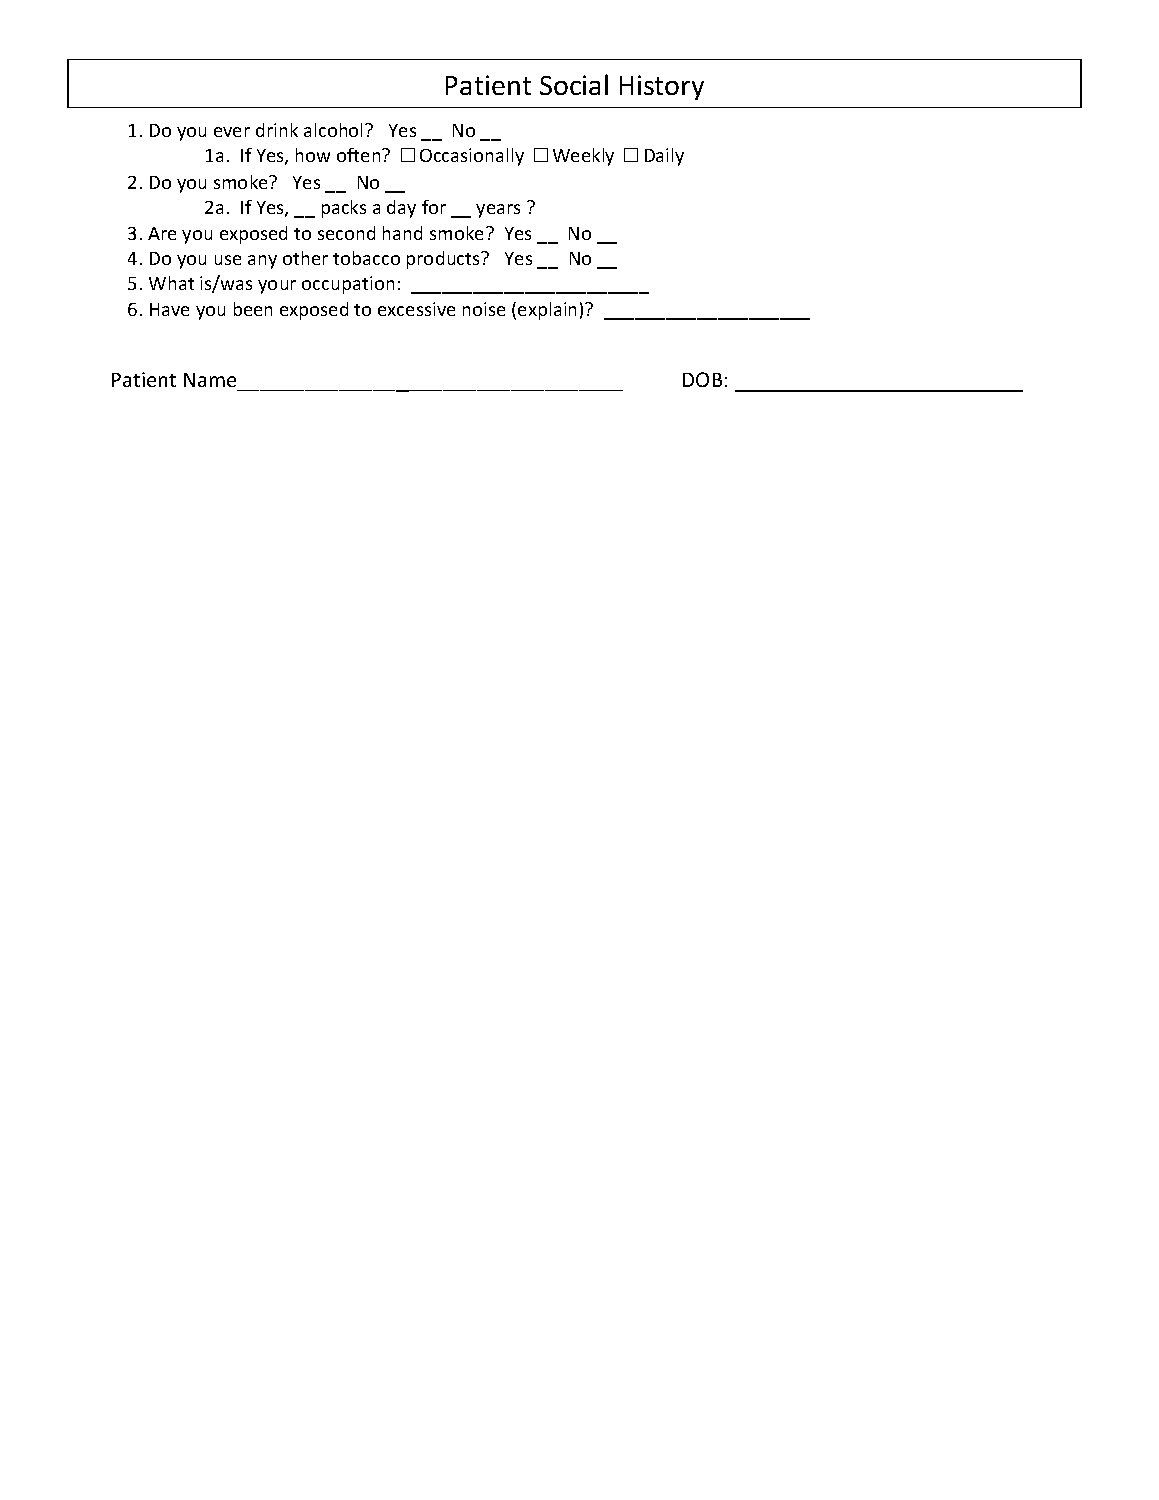  I want to click on hand, so click(402, 233).
